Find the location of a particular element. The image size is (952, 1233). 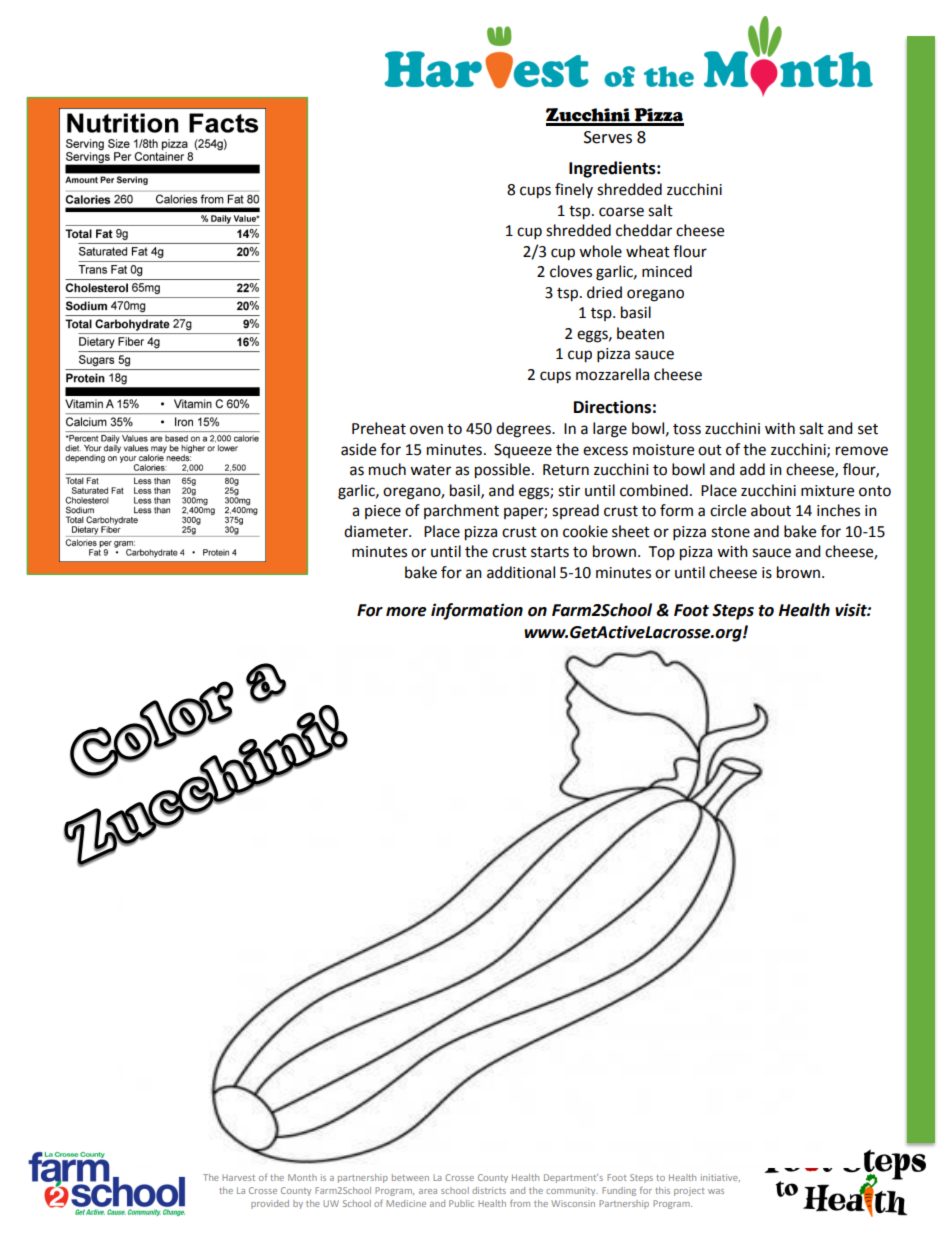

Month is located at coordinates (302, 1177).
